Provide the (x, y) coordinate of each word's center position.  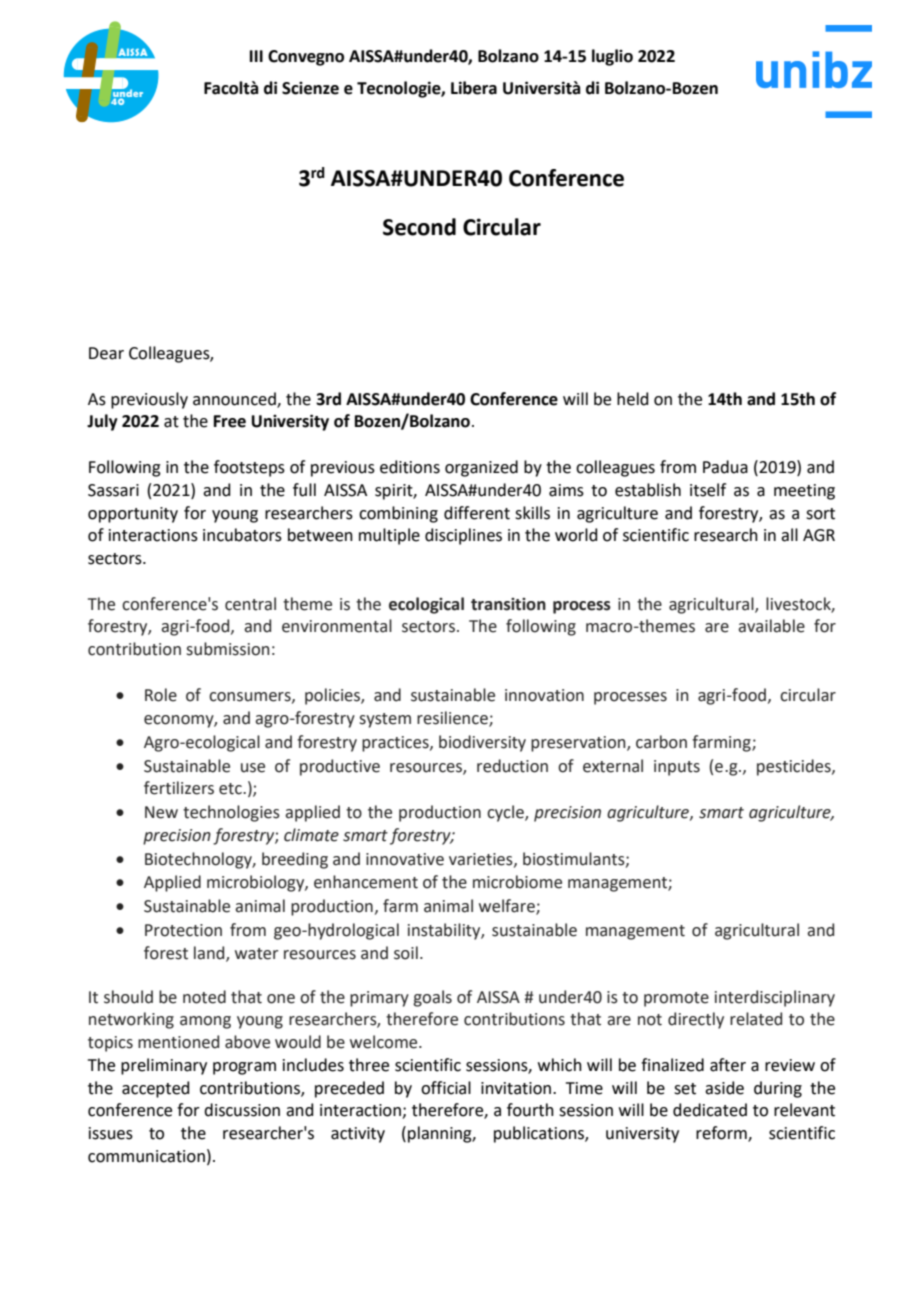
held (633, 399)
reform (722, 1134)
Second (419, 227)
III (256, 56)
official (446, 1088)
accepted (156, 1089)
